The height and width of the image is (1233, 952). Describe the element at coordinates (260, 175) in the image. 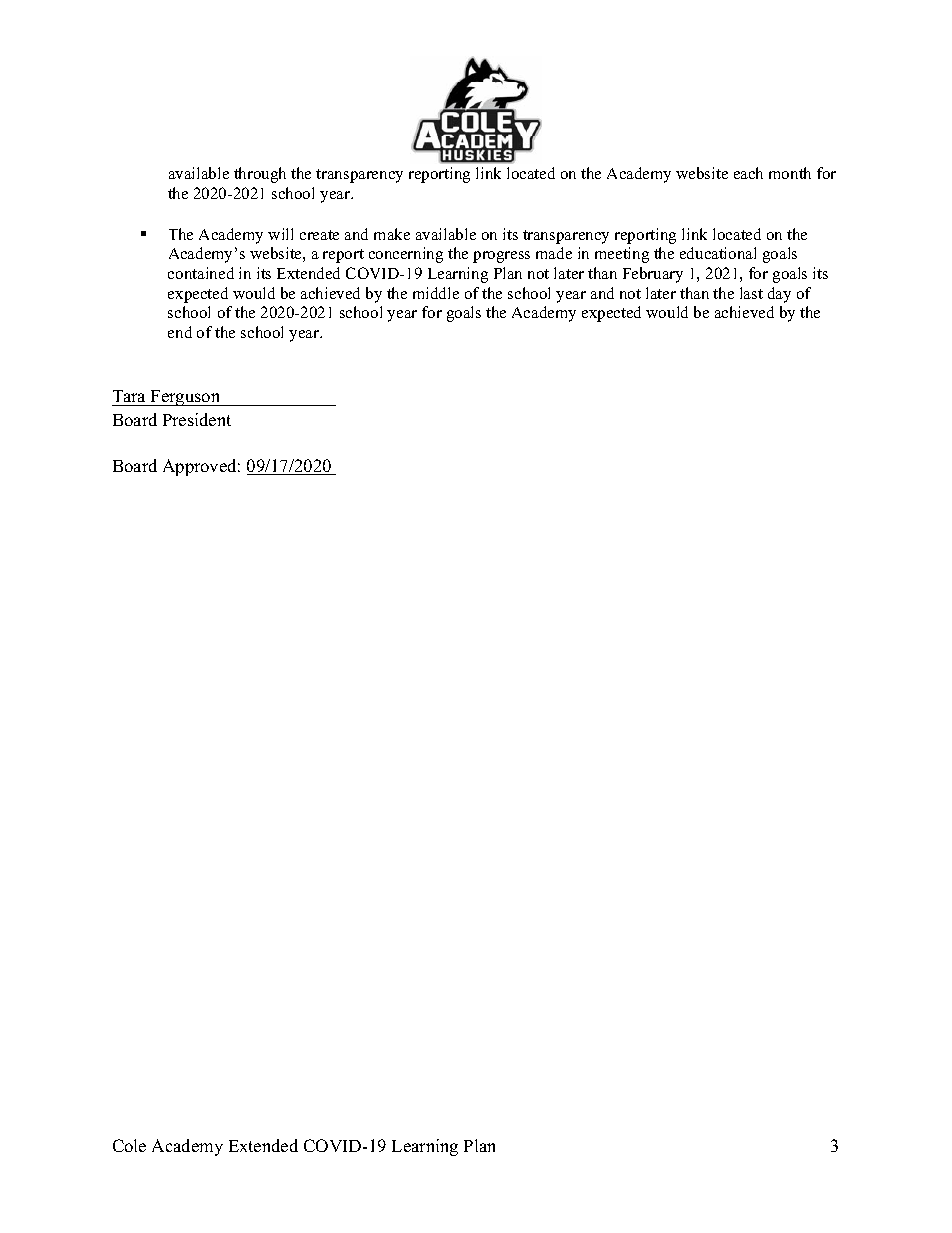

I see `through` at that location.
